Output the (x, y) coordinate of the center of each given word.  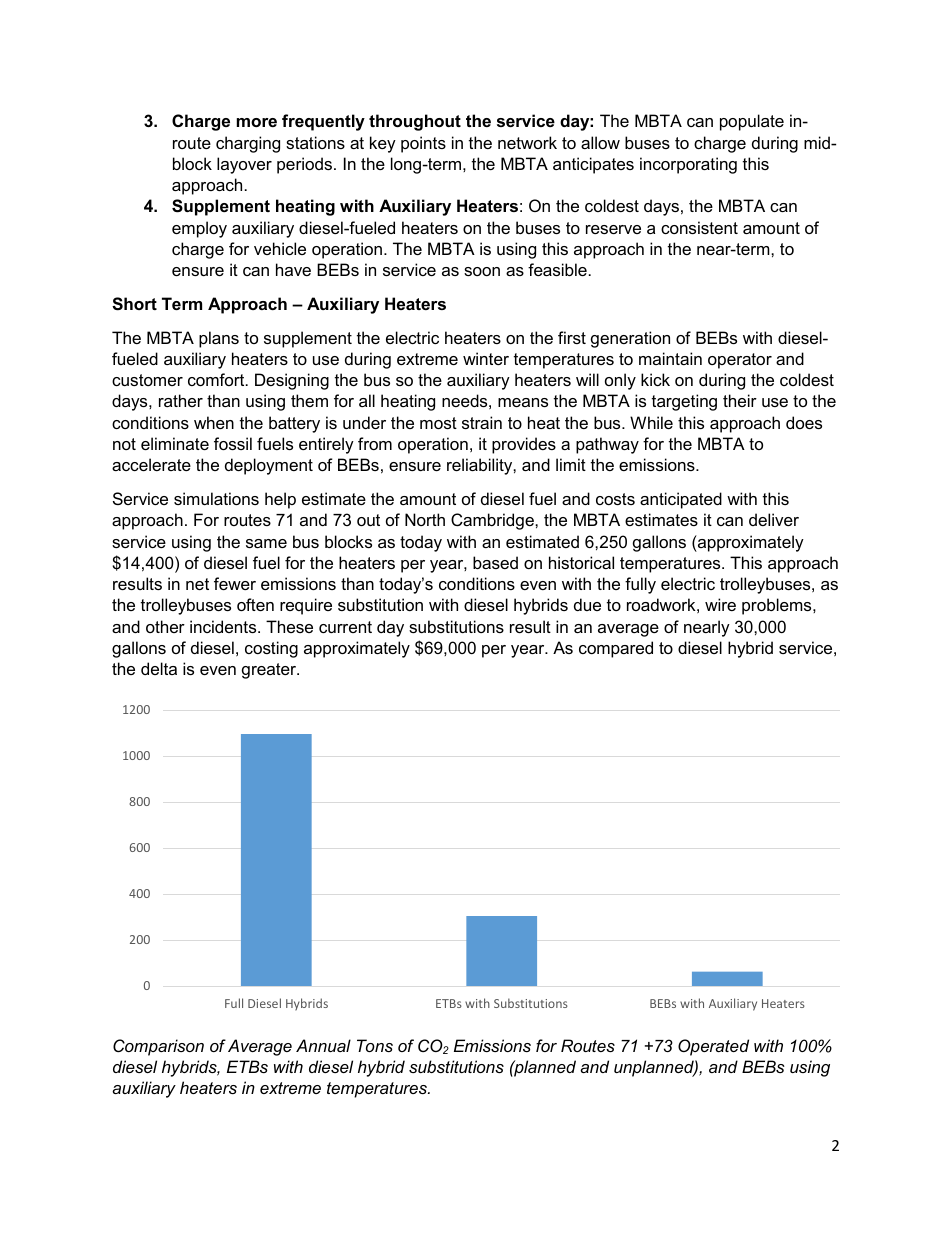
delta (159, 668)
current (345, 627)
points (423, 144)
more (257, 122)
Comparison (158, 1047)
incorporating (688, 165)
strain (482, 422)
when (214, 422)
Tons (375, 1045)
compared (616, 649)
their (740, 400)
